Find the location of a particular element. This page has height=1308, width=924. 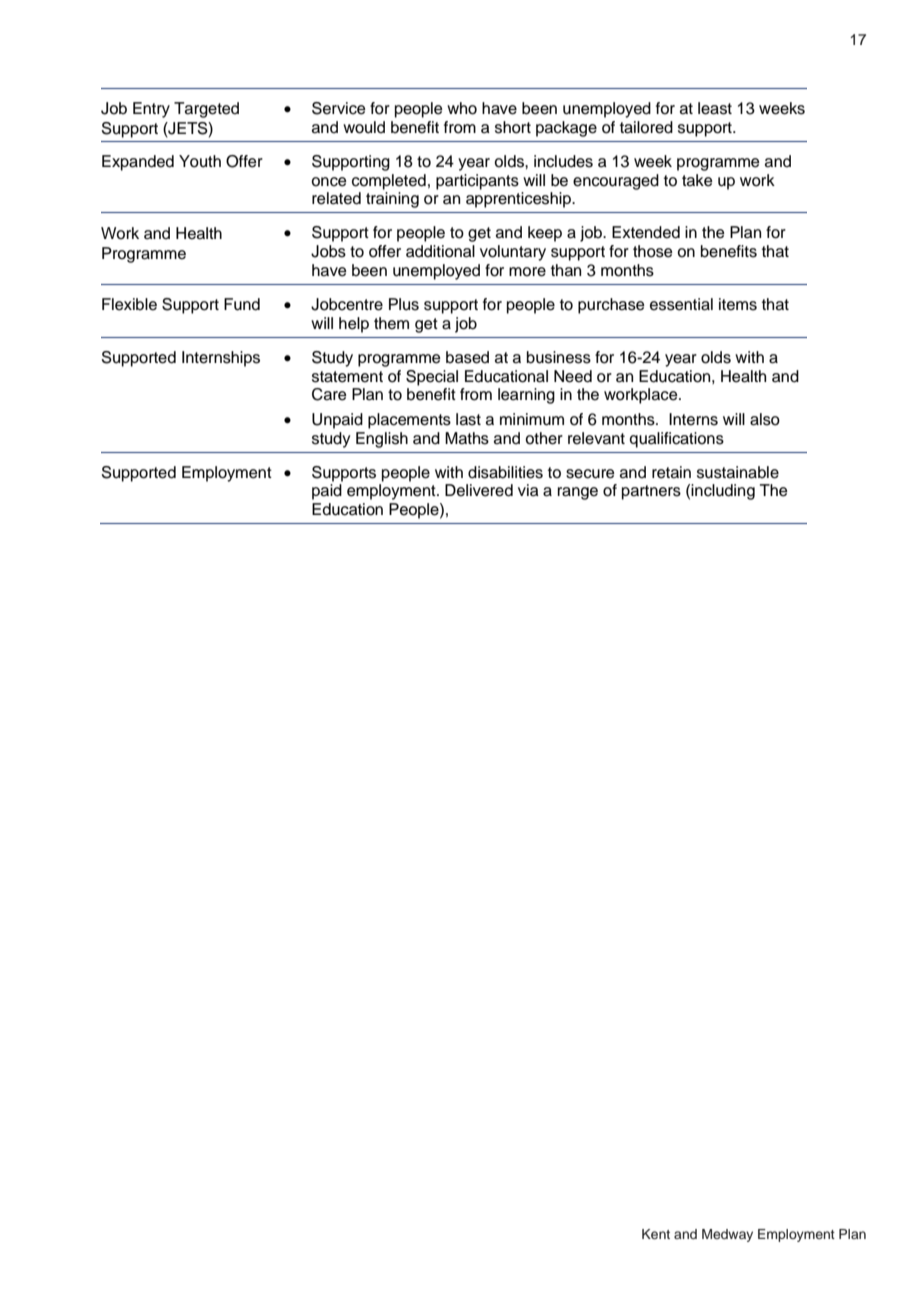

Kent is located at coordinates (656, 1234).
